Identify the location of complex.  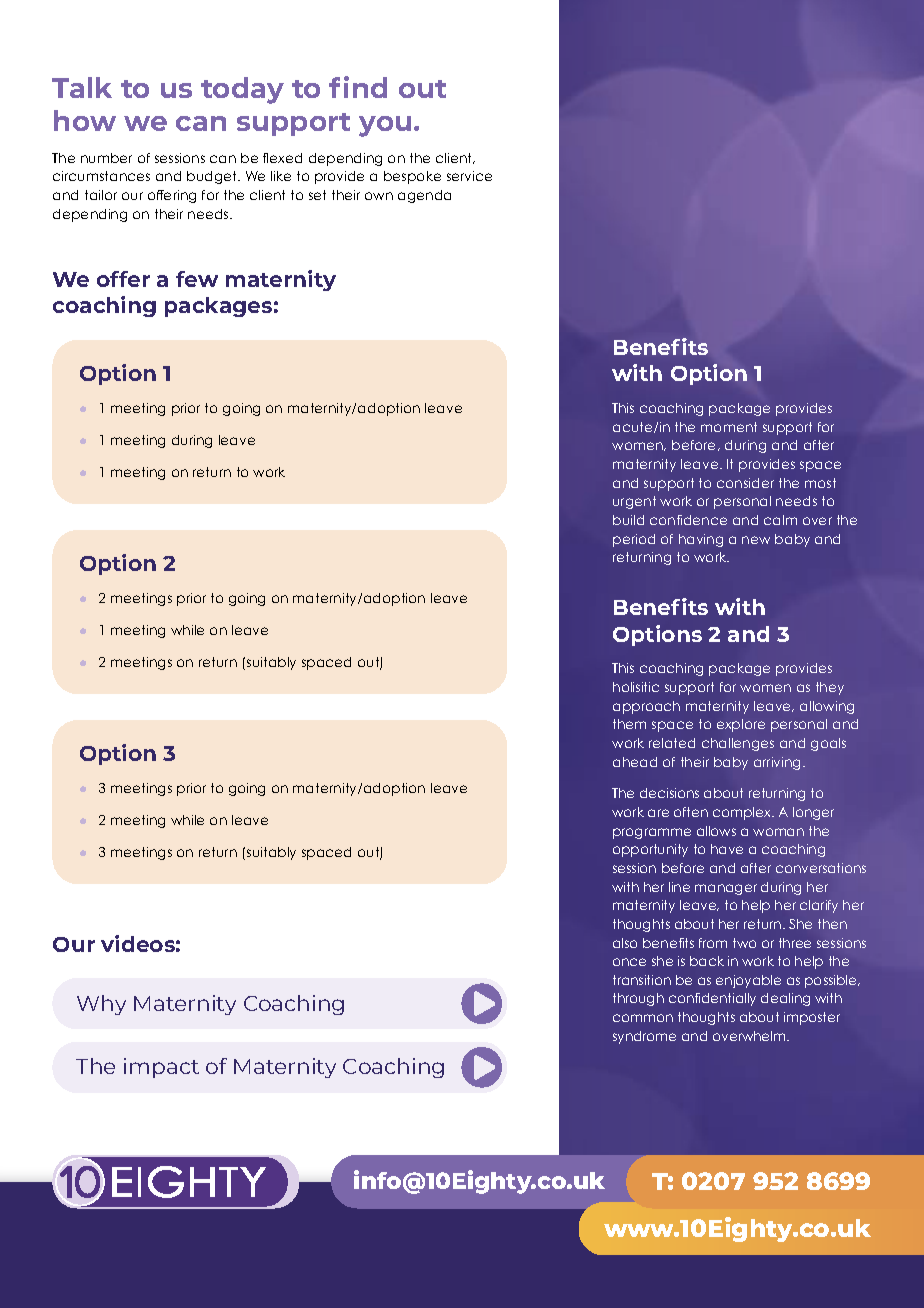
(743, 813).
